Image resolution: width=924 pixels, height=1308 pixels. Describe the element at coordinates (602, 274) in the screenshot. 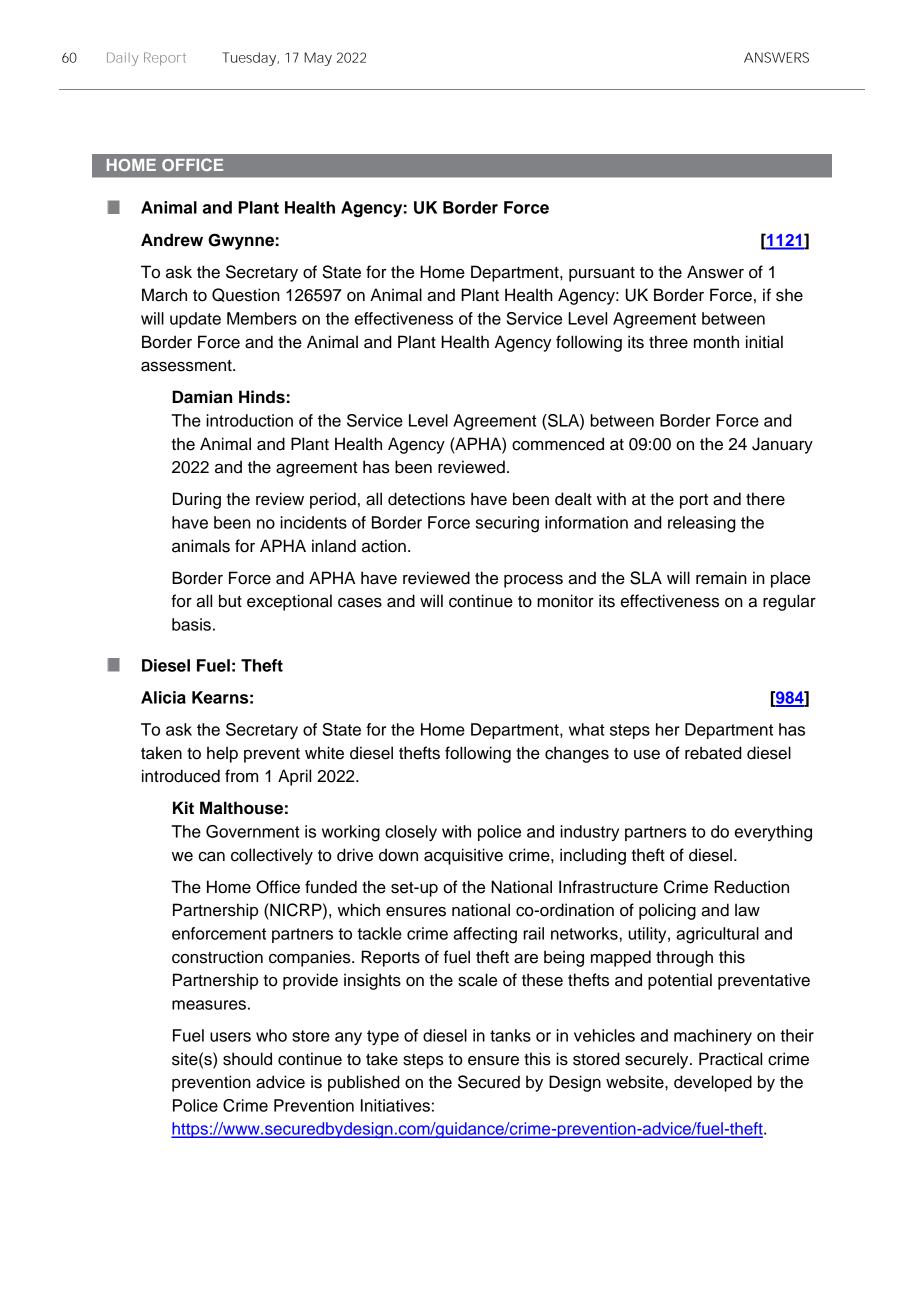

I see `pursuant` at that location.
